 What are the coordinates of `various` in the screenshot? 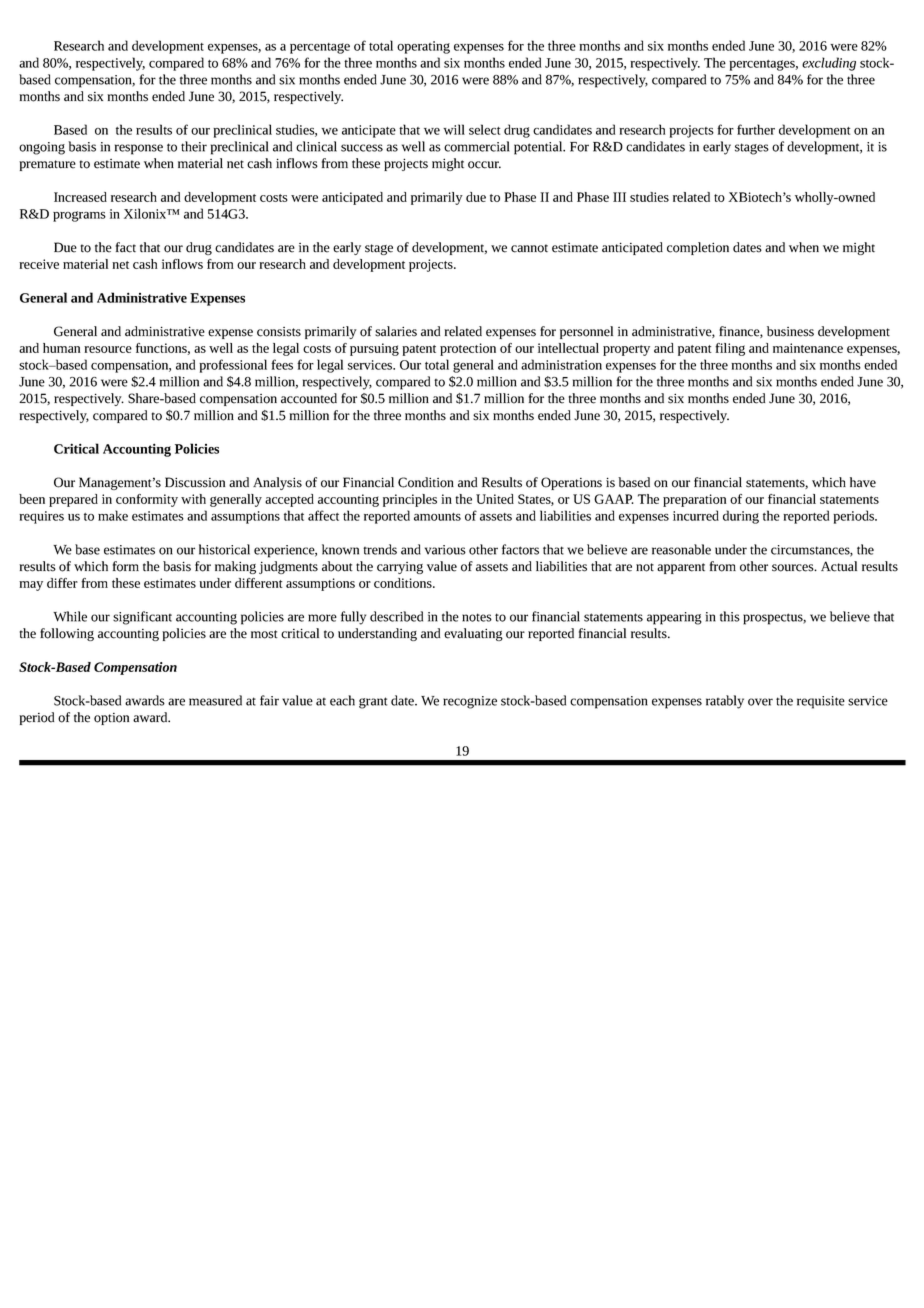 It's located at (445, 550).
